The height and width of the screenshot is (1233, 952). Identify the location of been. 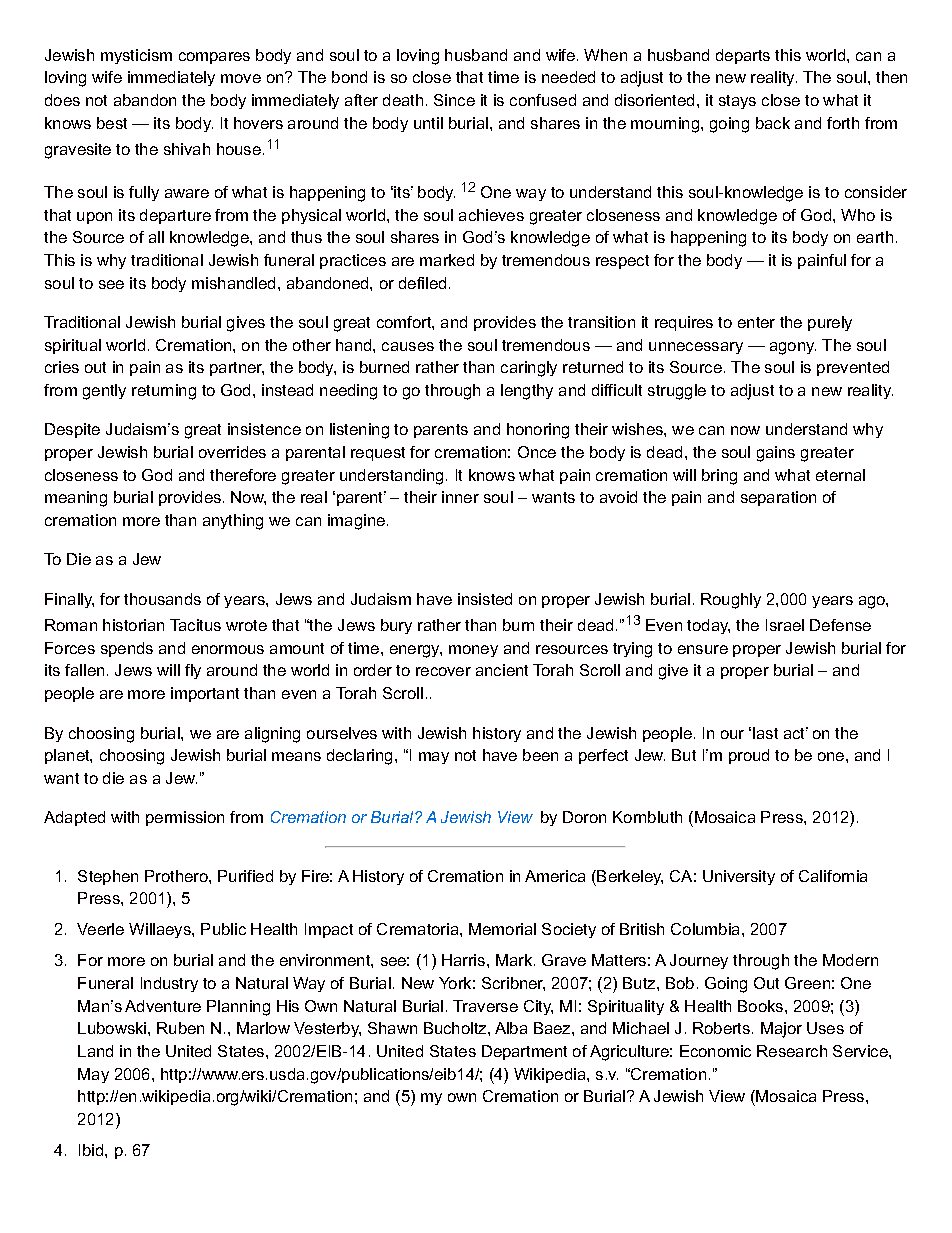
(540, 755).
